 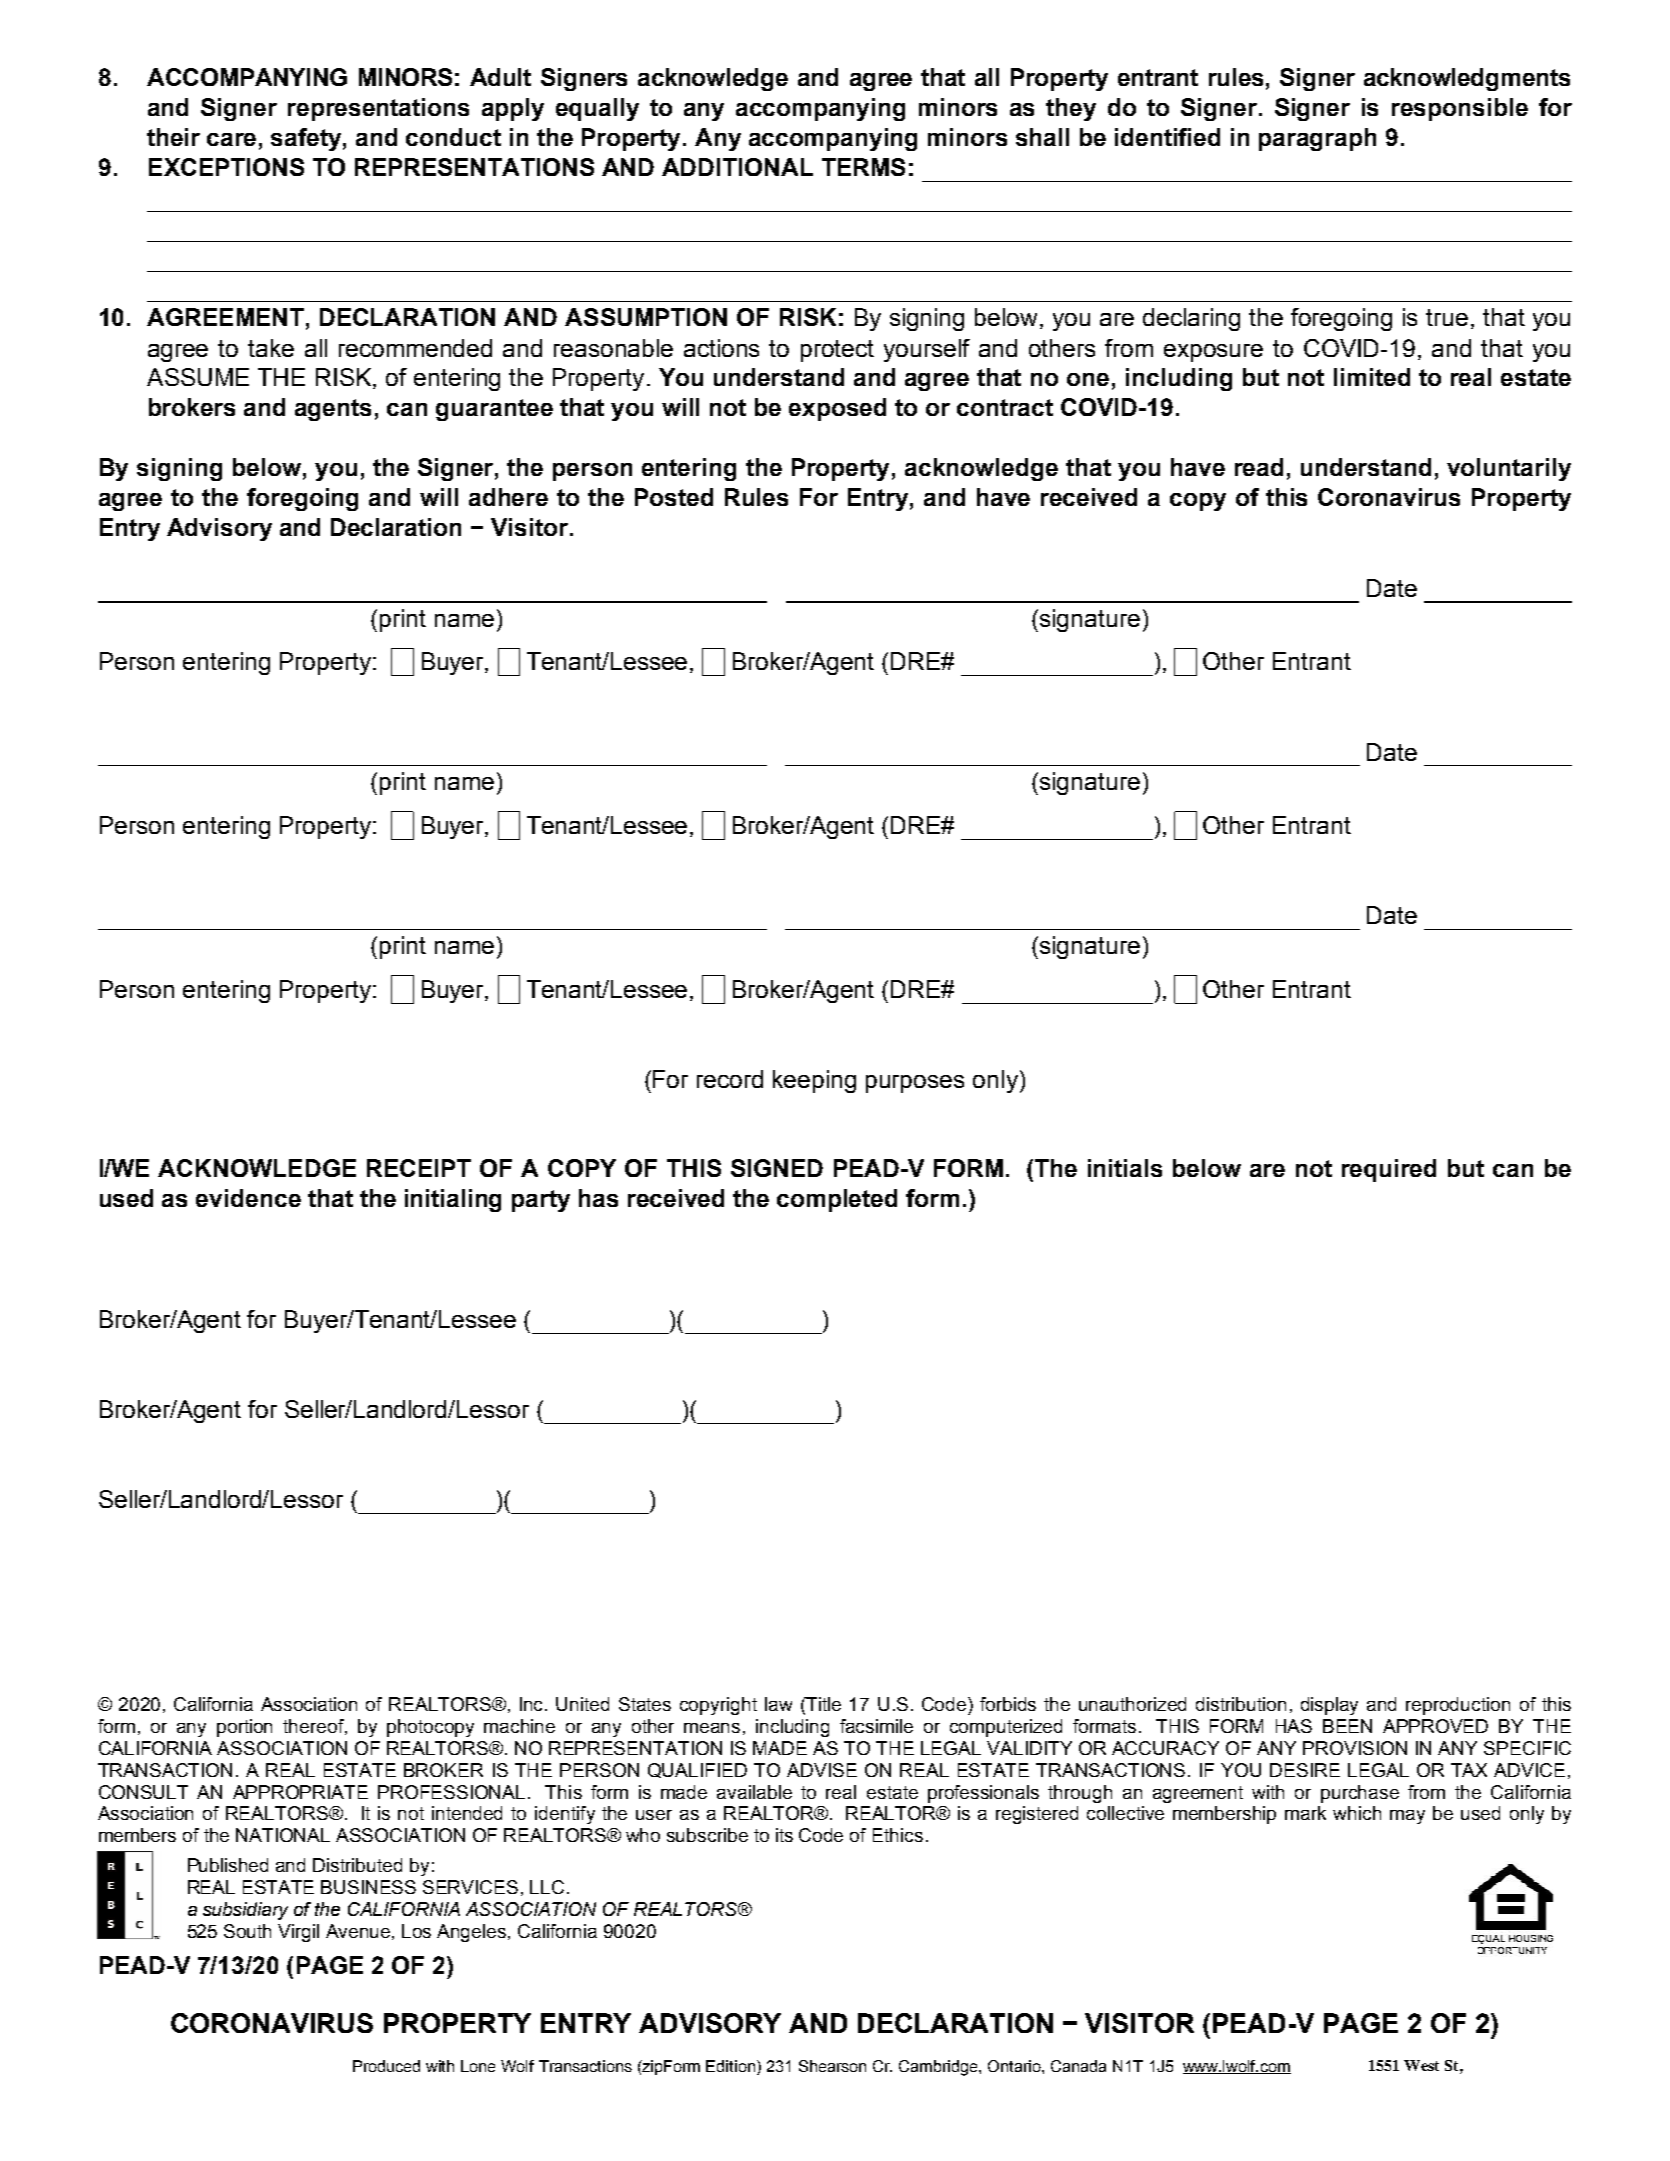 What do you see at coordinates (419, 1168) in the page?
I see `RECEIPT` at bounding box center [419, 1168].
